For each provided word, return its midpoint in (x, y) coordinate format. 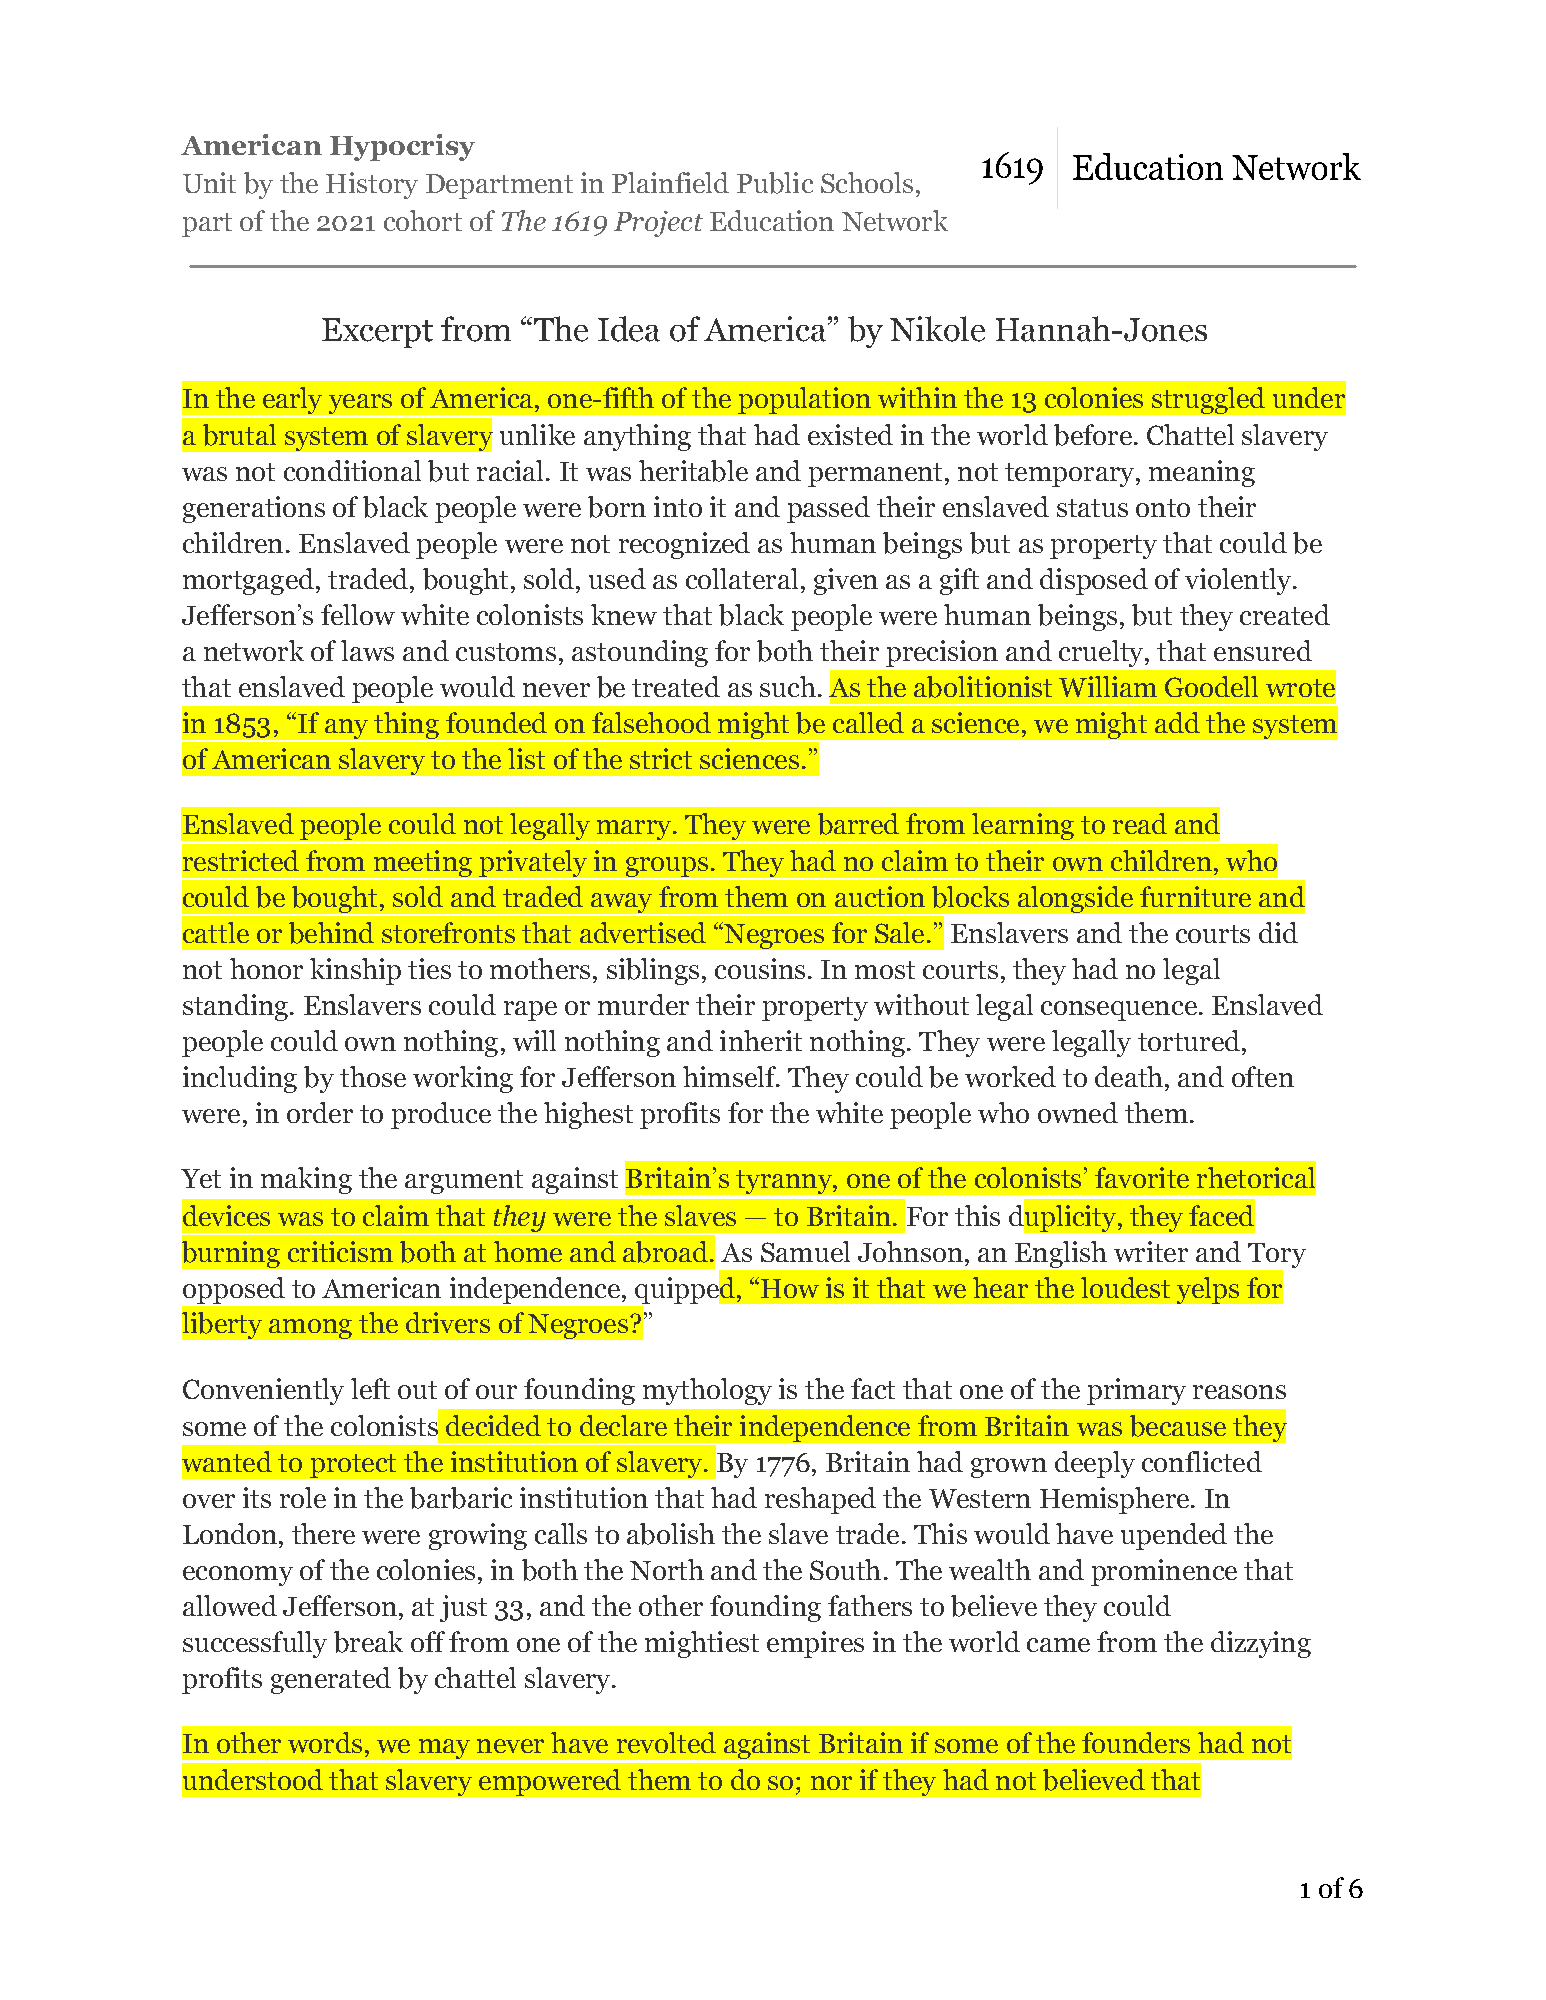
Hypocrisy (402, 147)
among (310, 1329)
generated (331, 1680)
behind (331, 933)
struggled (1208, 400)
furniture (1195, 896)
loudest (1125, 1287)
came (1058, 1645)
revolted (666, 1742)
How (790, 1288)
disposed (1094, 581)
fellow (358, 614)
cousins (760, 968)
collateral (742, 578)
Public (775, 183)
